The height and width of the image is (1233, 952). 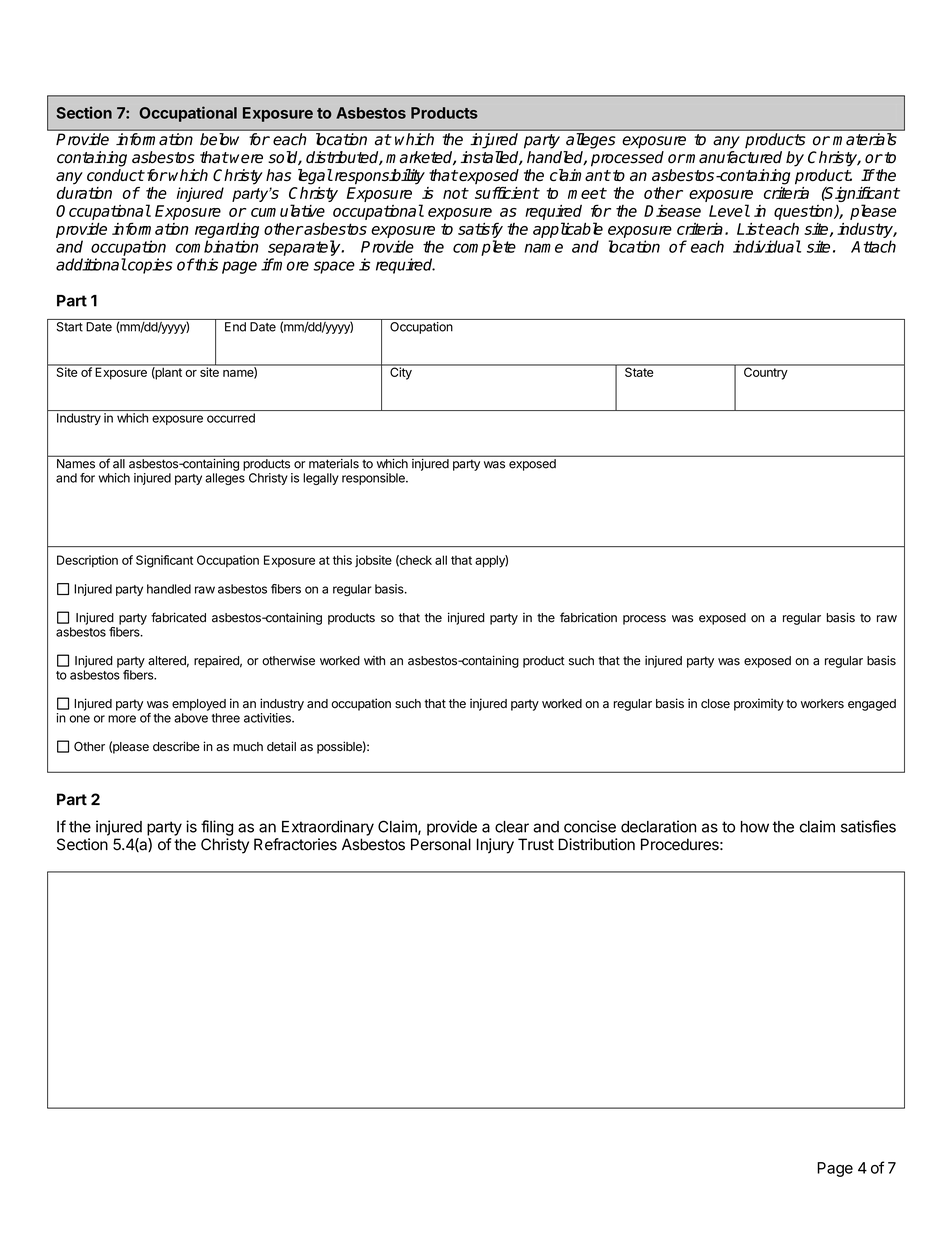 I want to click on manufactured, so click(x=733, y=157).
